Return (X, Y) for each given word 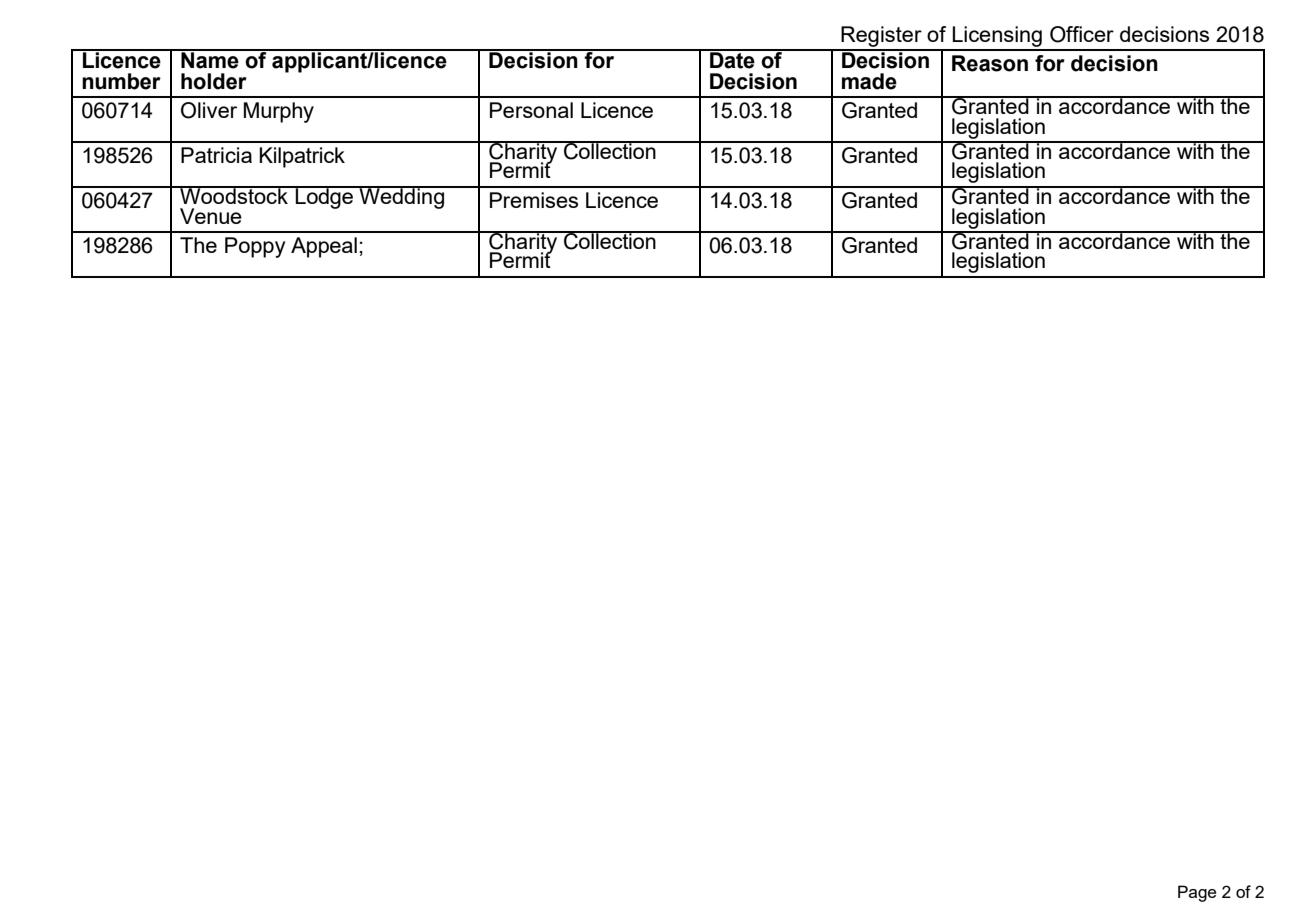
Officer (1082, 34)
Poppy (255, 247)
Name (210, 59)
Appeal (324, 247)
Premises (534, 200)
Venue (211, 216)
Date (732, 59)
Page (1197, 893)
